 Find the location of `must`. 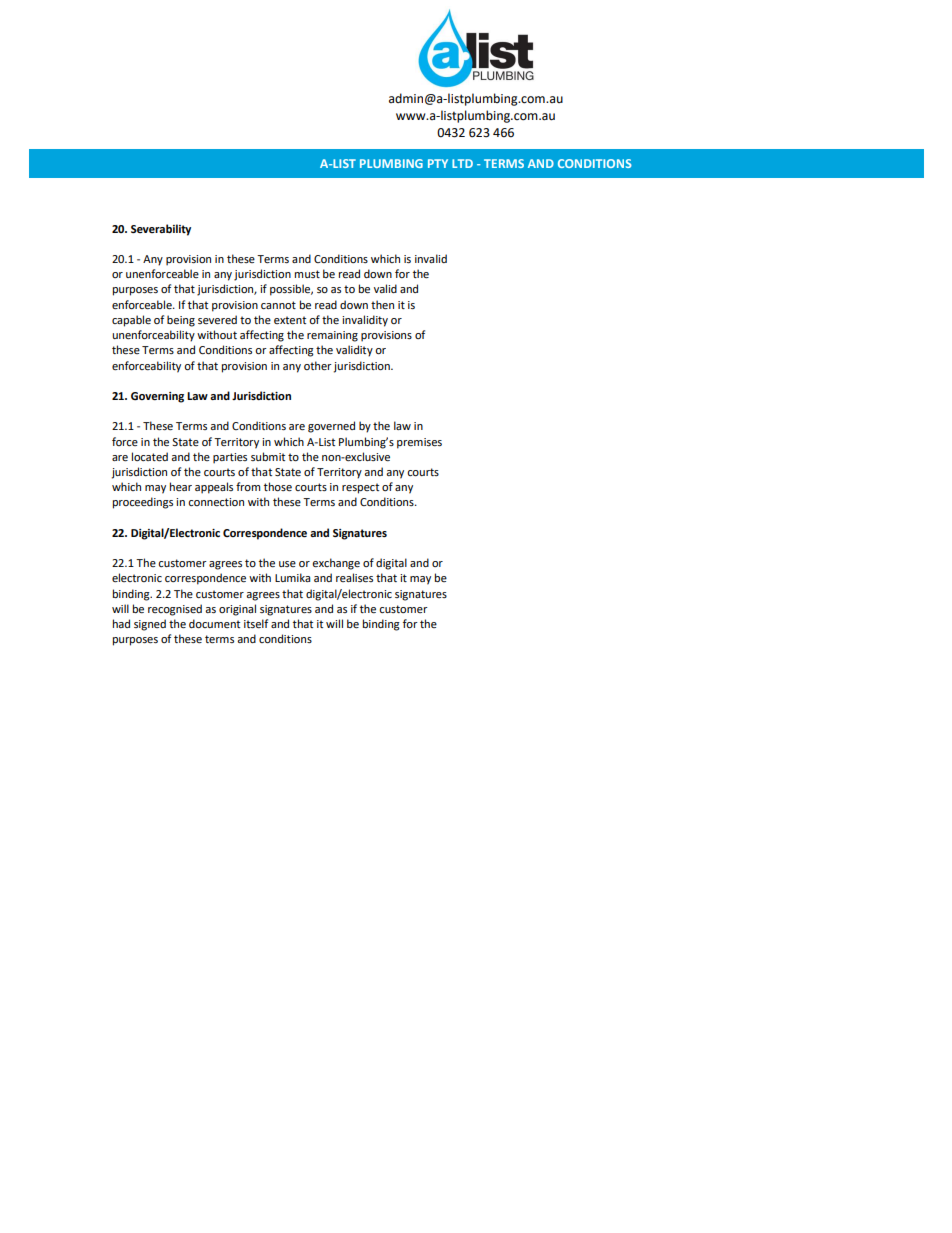

must is located at coordinates (307, 274).
